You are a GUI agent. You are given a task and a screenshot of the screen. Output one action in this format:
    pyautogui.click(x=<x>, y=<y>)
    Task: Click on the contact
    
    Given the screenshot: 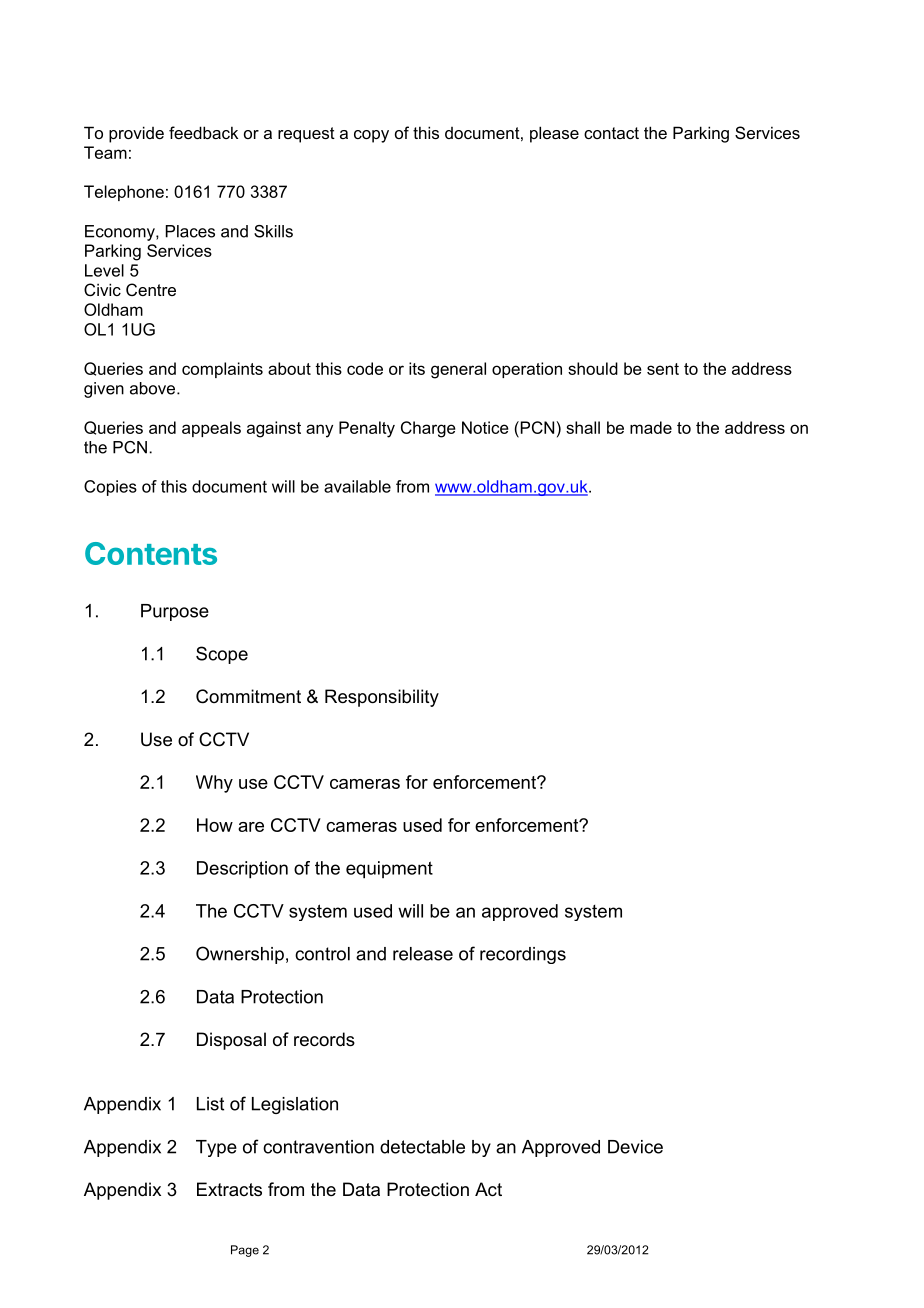 What is the action you would take?
    pyautogui.click(x=611, y=133)
